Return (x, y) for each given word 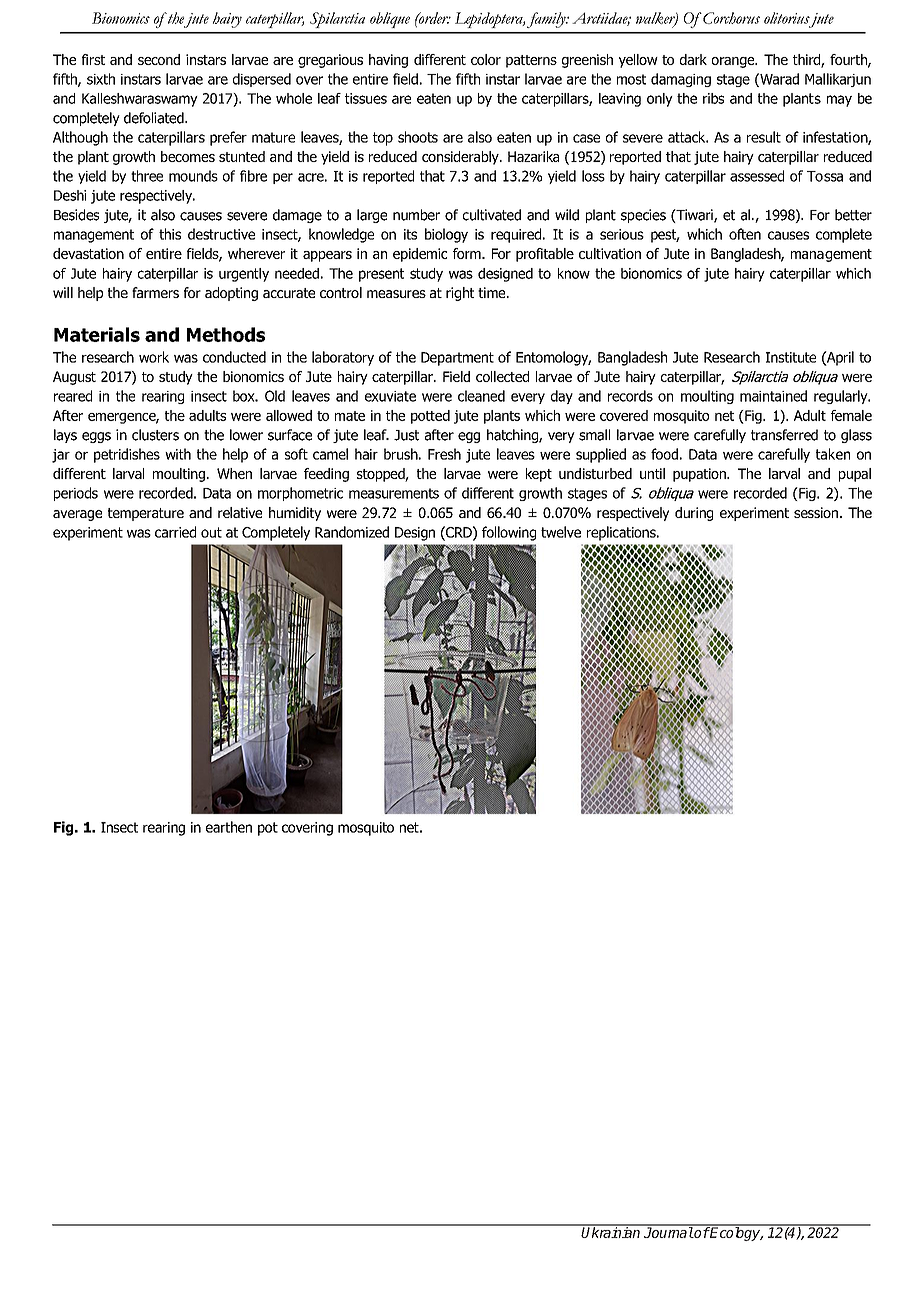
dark (693, 59)
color (486, 59)
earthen (229, 827)
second (159, 59)
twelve (561, 532)
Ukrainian (611, 1231)
